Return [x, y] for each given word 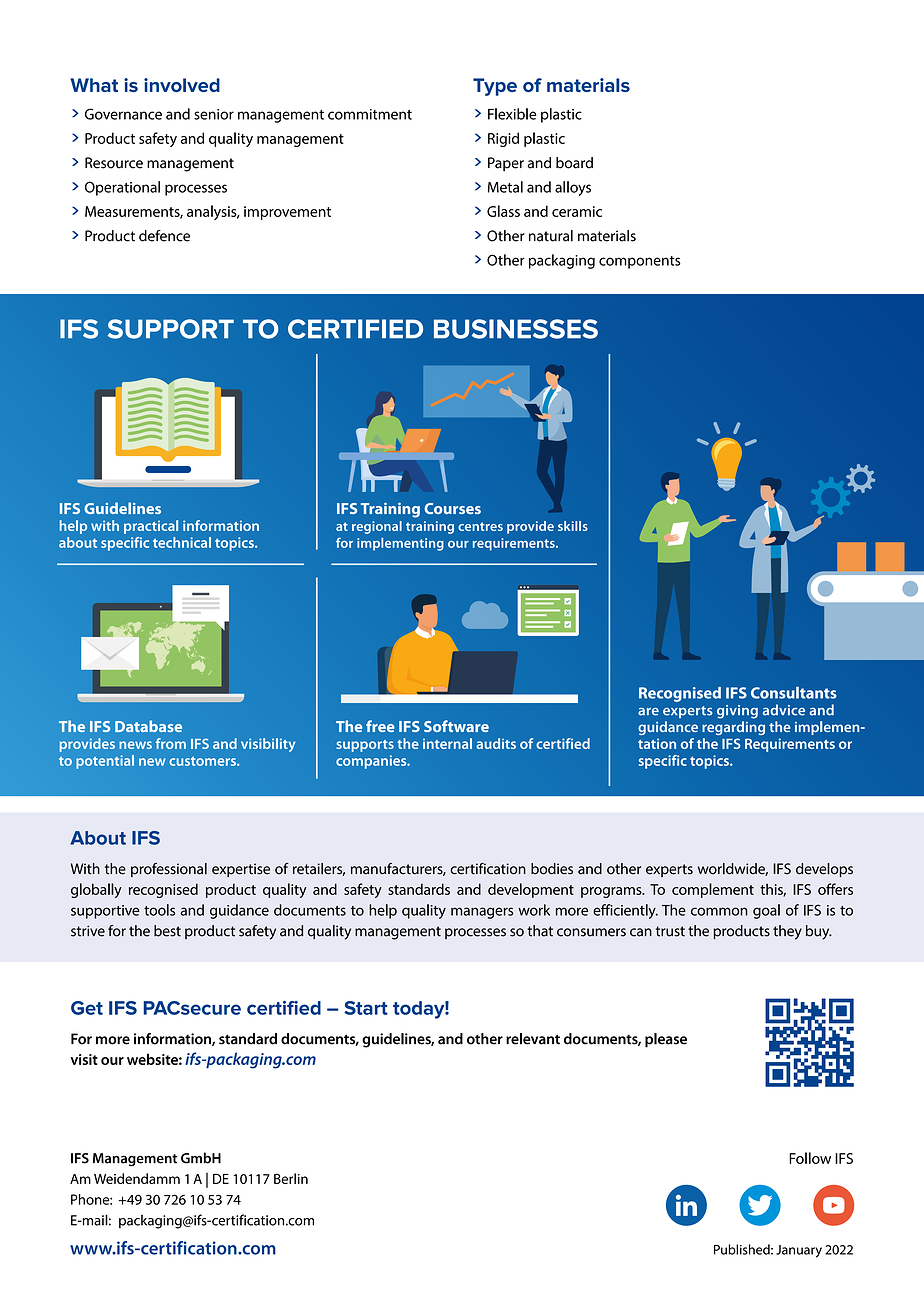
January [799, 1251]
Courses [452, 508]
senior [214, 114]
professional [169, 870]
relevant [533, 1039]
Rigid [503, 139]
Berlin [291, 1178]
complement [713, 890]
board [574, 163]
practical [151, 527]
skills [573, 526]
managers [482, 913]
